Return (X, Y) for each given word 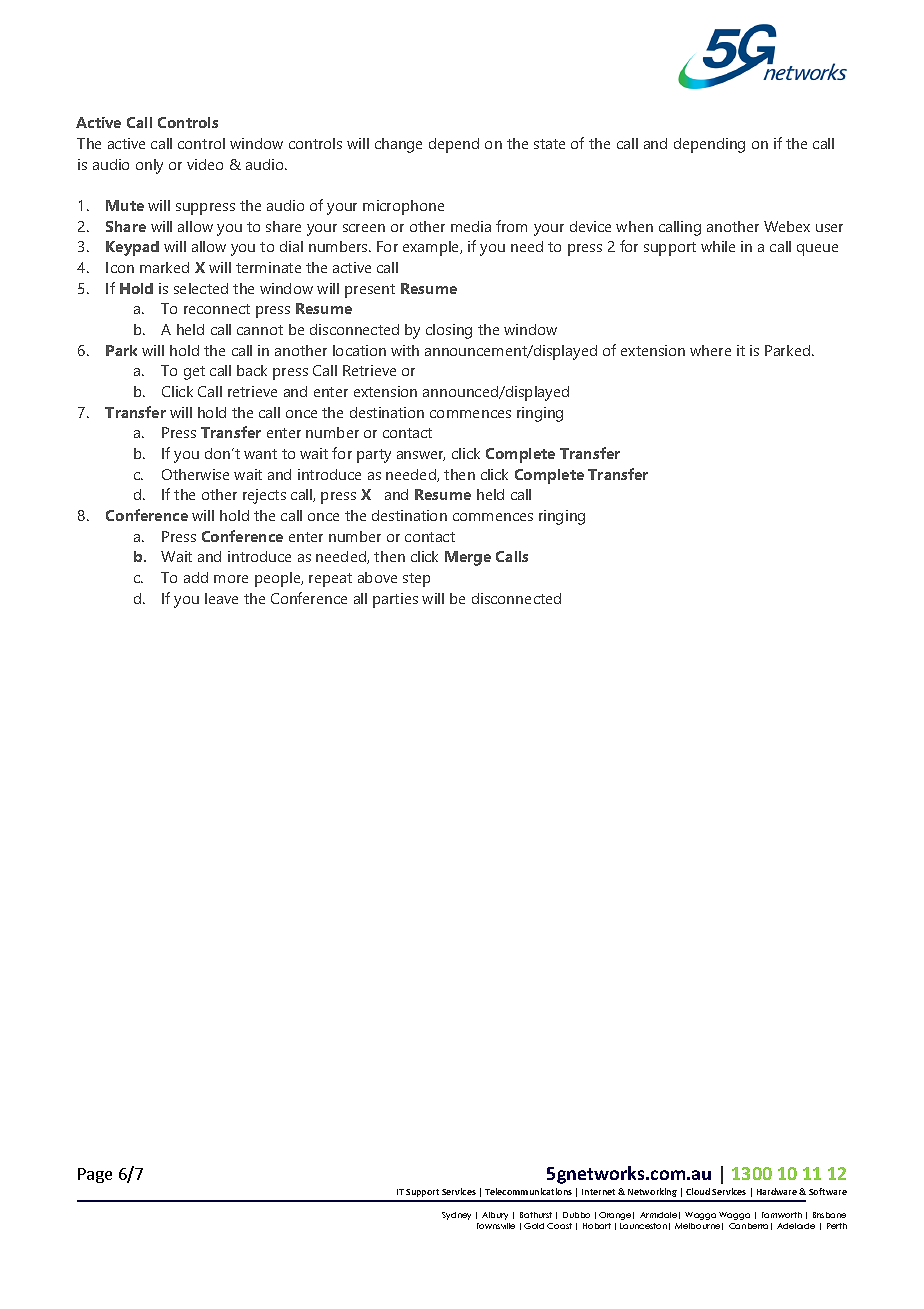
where (710, 350)
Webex (787, 226)
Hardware (778, 1191)
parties (395, 600)
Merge (468, 558)
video (205, 164)
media (471, 226)
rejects (264, 496)
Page (95, 1175)
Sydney (456, 1216)
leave (221, 598)
